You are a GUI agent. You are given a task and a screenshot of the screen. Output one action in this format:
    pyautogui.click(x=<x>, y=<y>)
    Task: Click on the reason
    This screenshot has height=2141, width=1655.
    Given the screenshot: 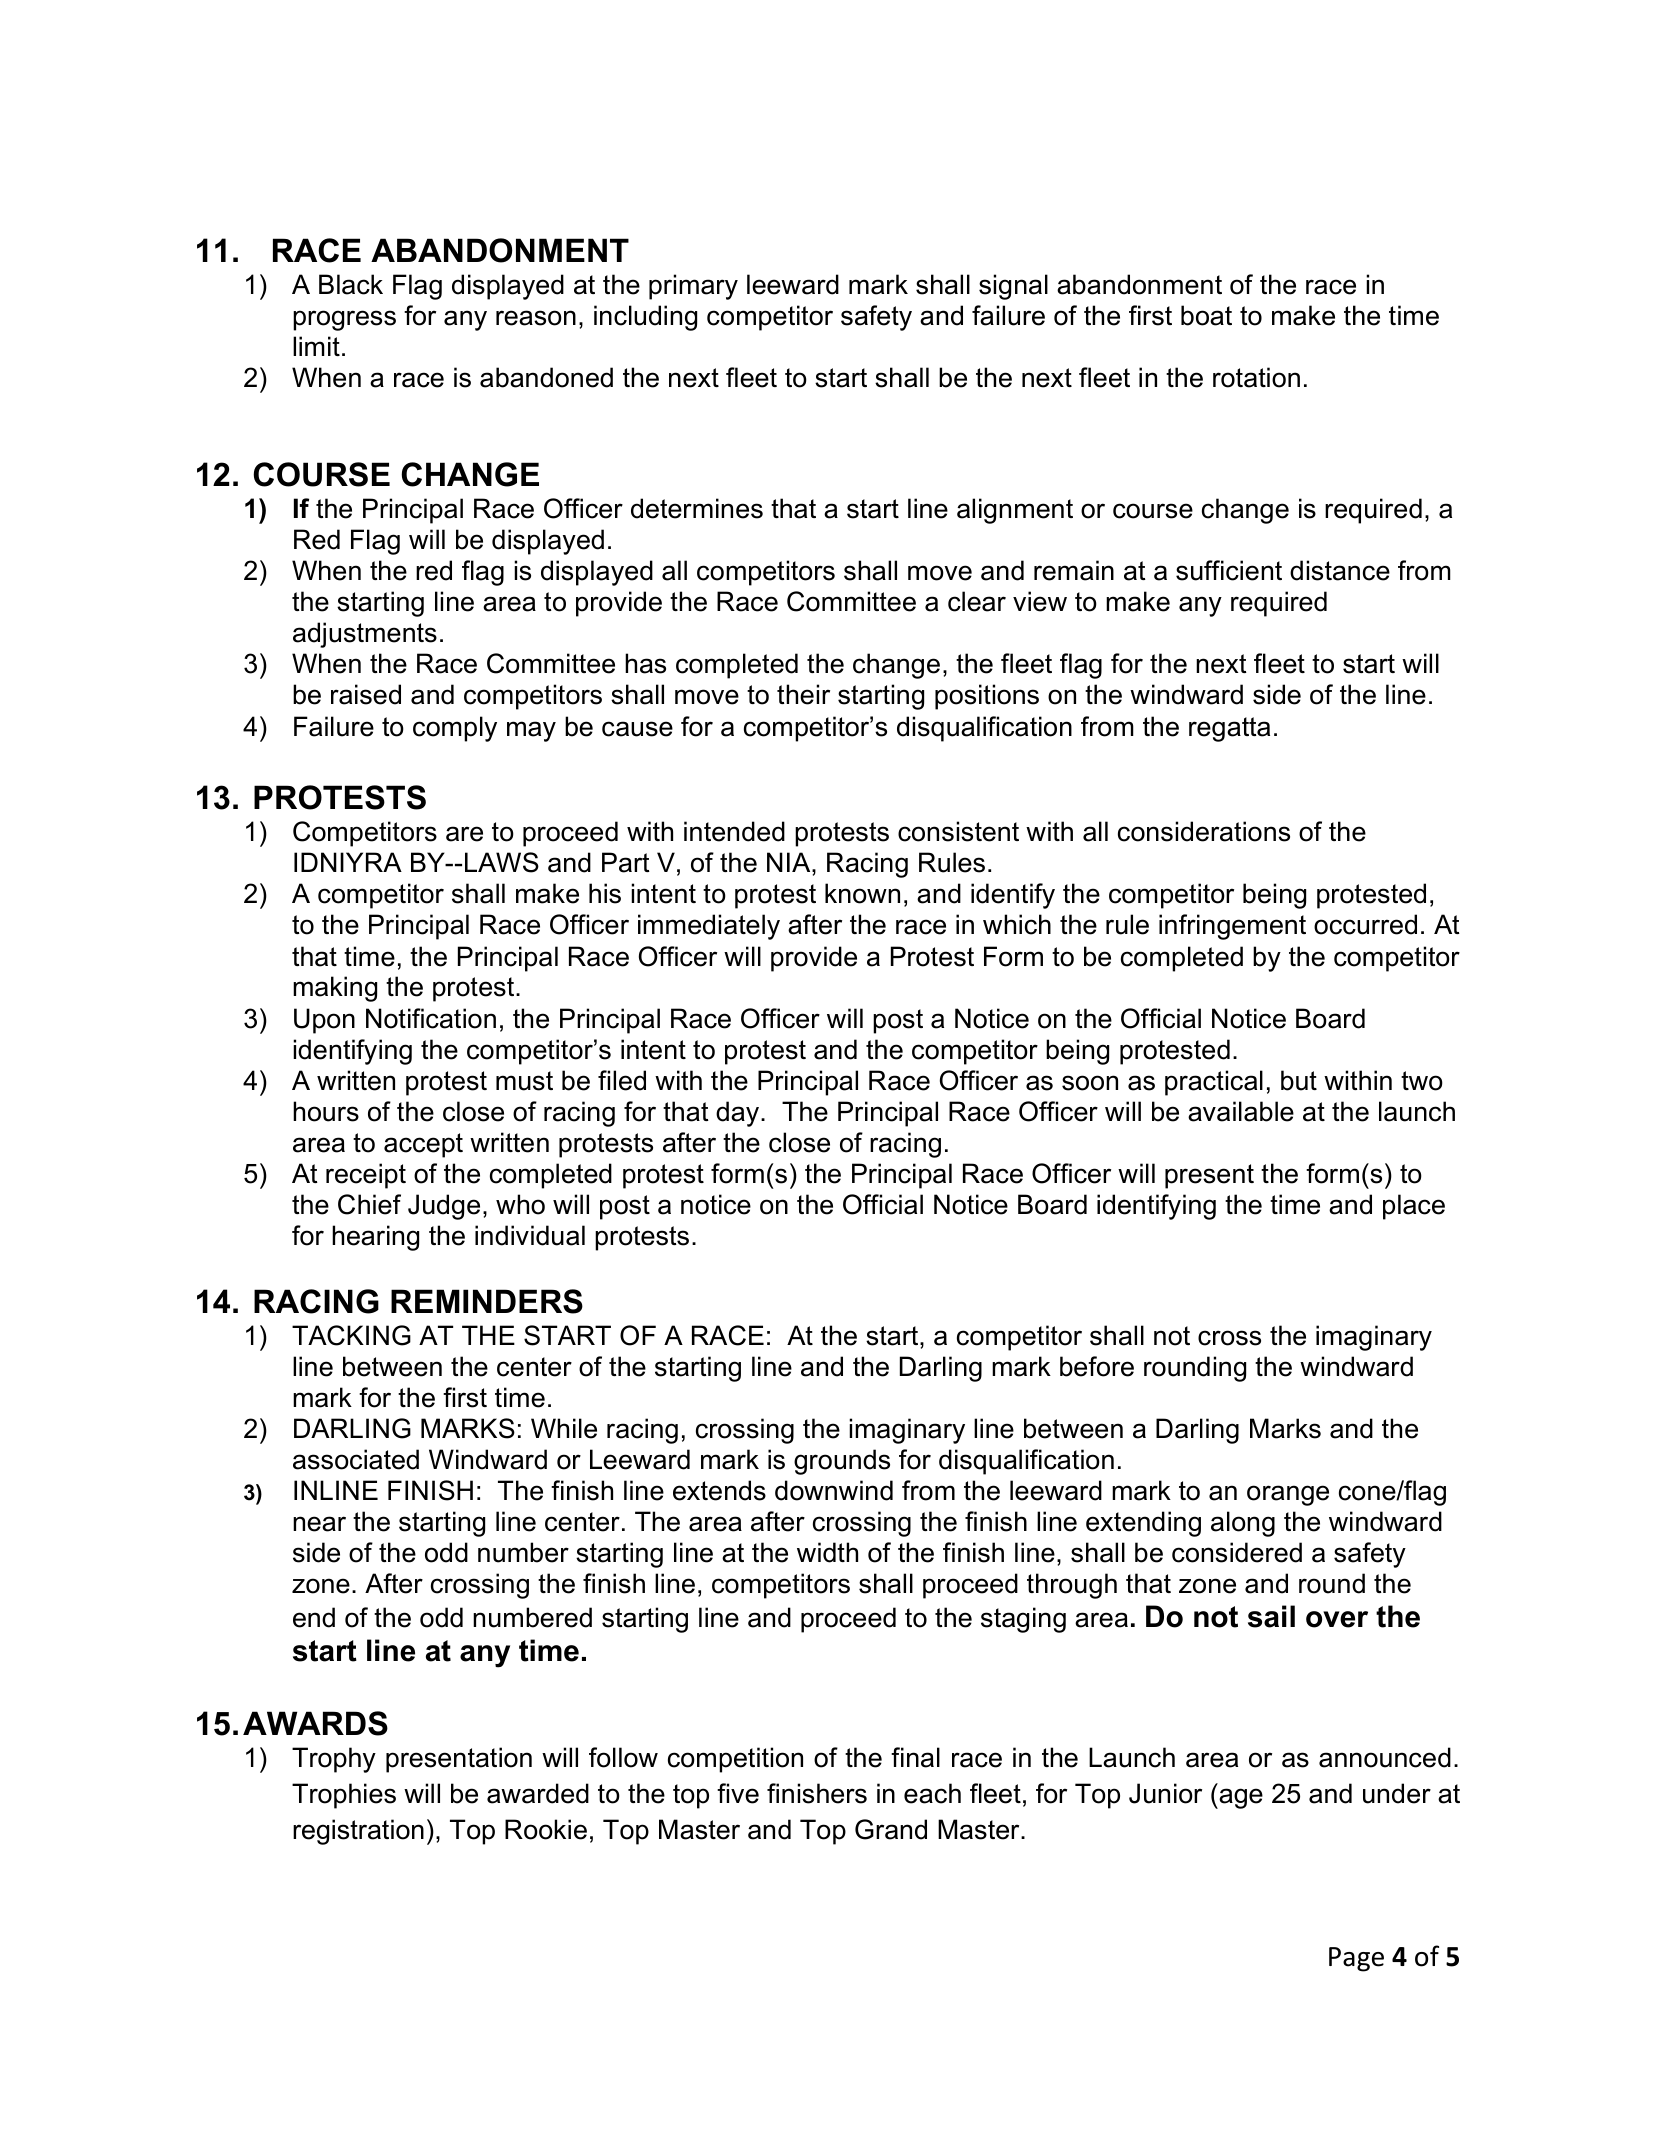 What is the action you would take?
    pyautogui.click(x=536, y=318)
